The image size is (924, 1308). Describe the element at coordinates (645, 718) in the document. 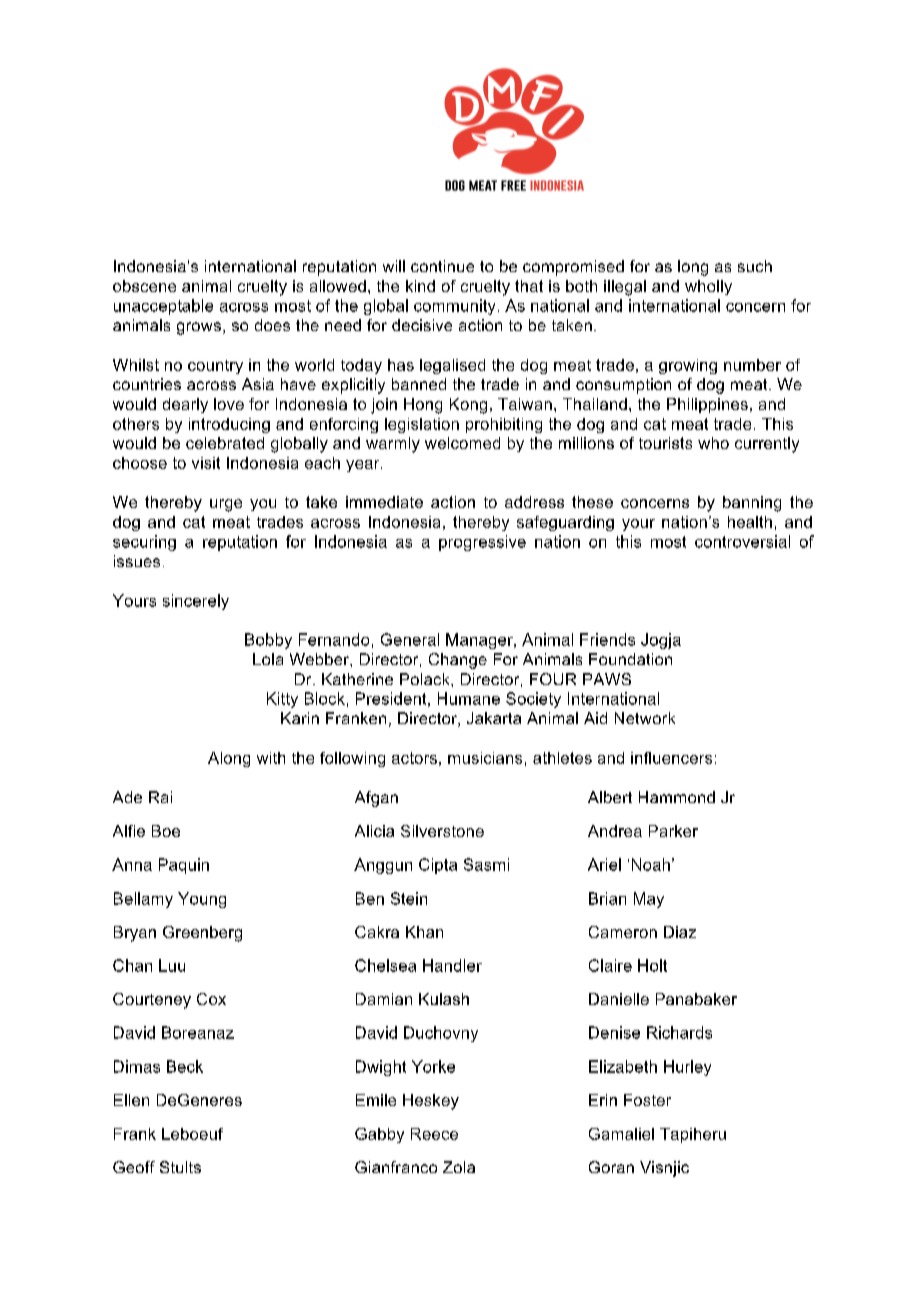

I see `Network` at that location.
